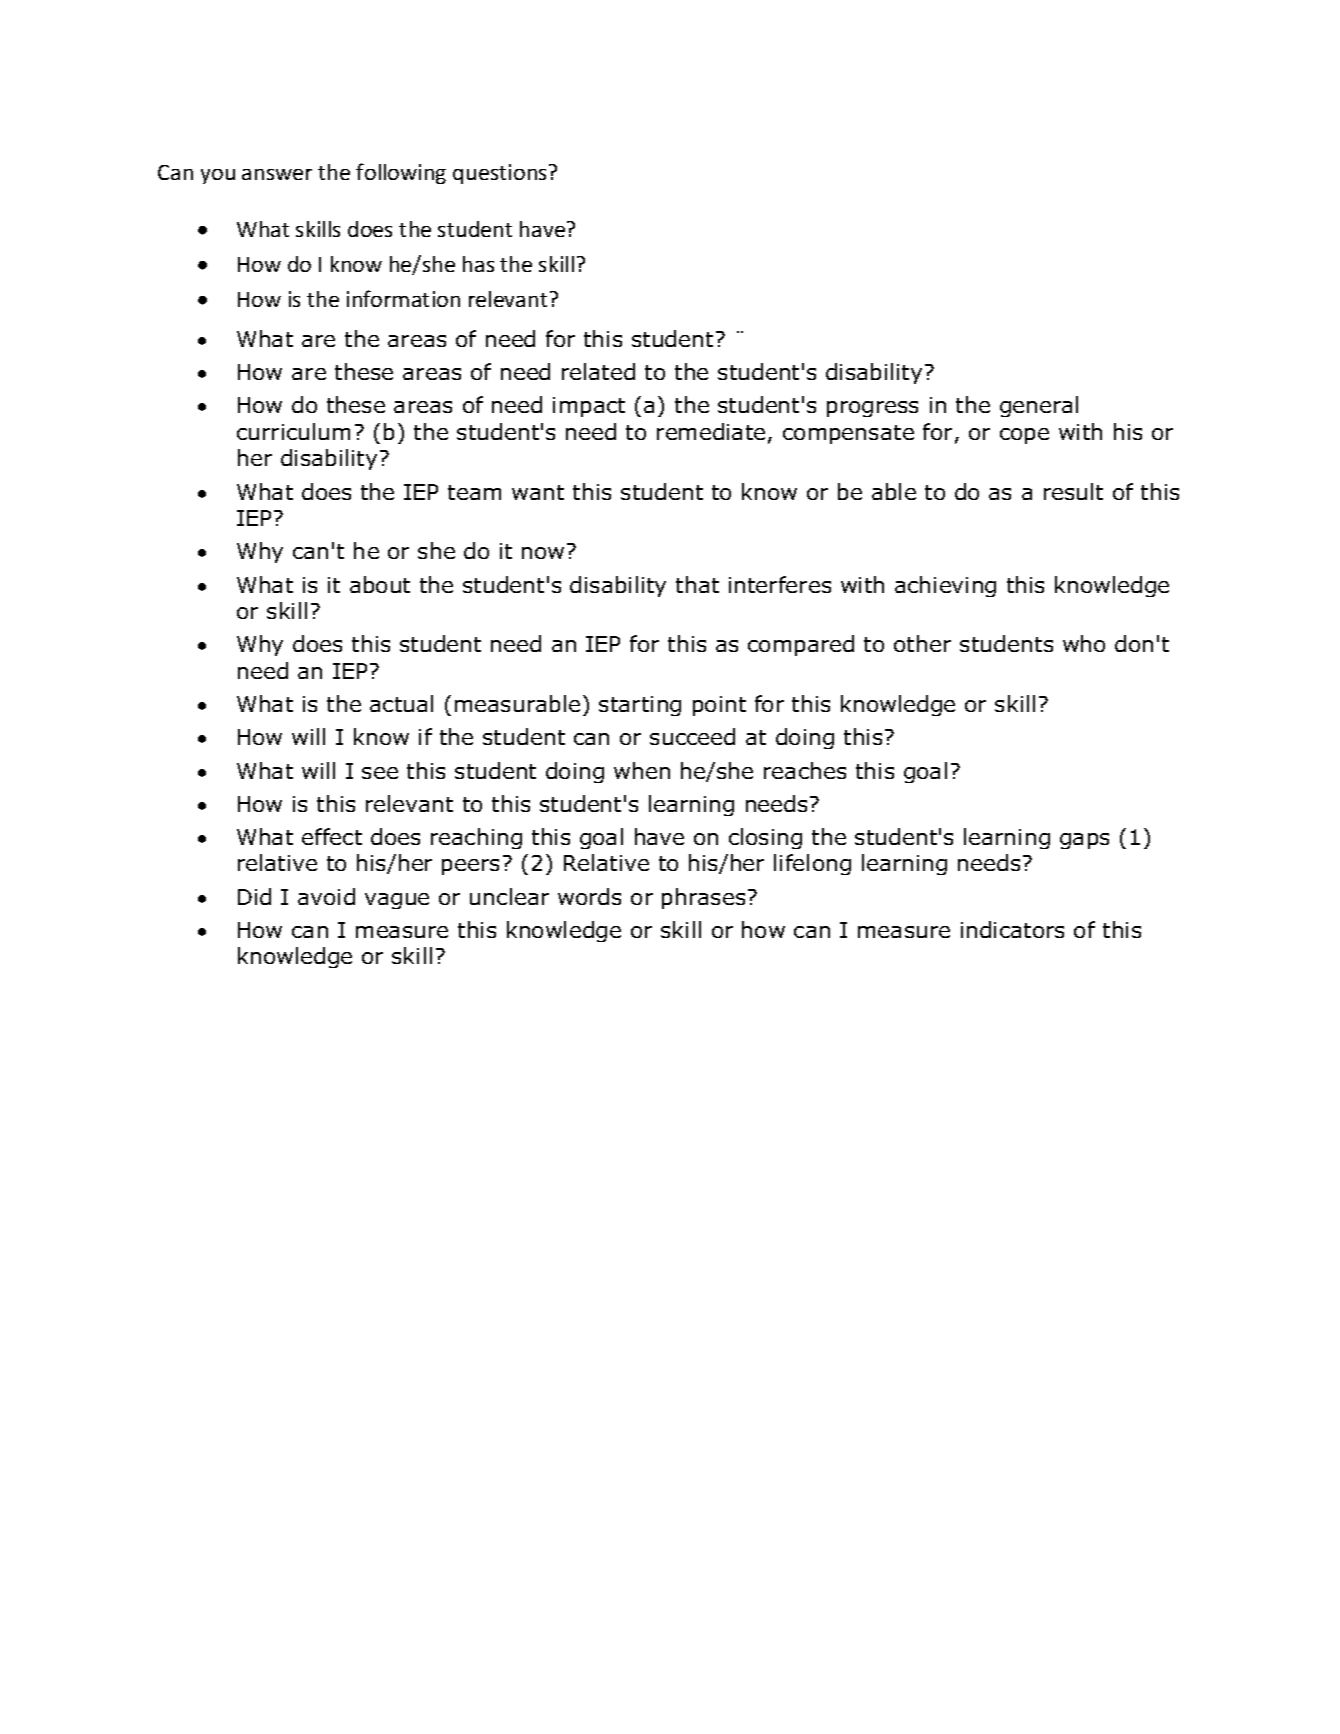 The width and height of the page is (1340, 1734). Describe the element at coordinates (697, 584) in the page. I see `that` at that location.
